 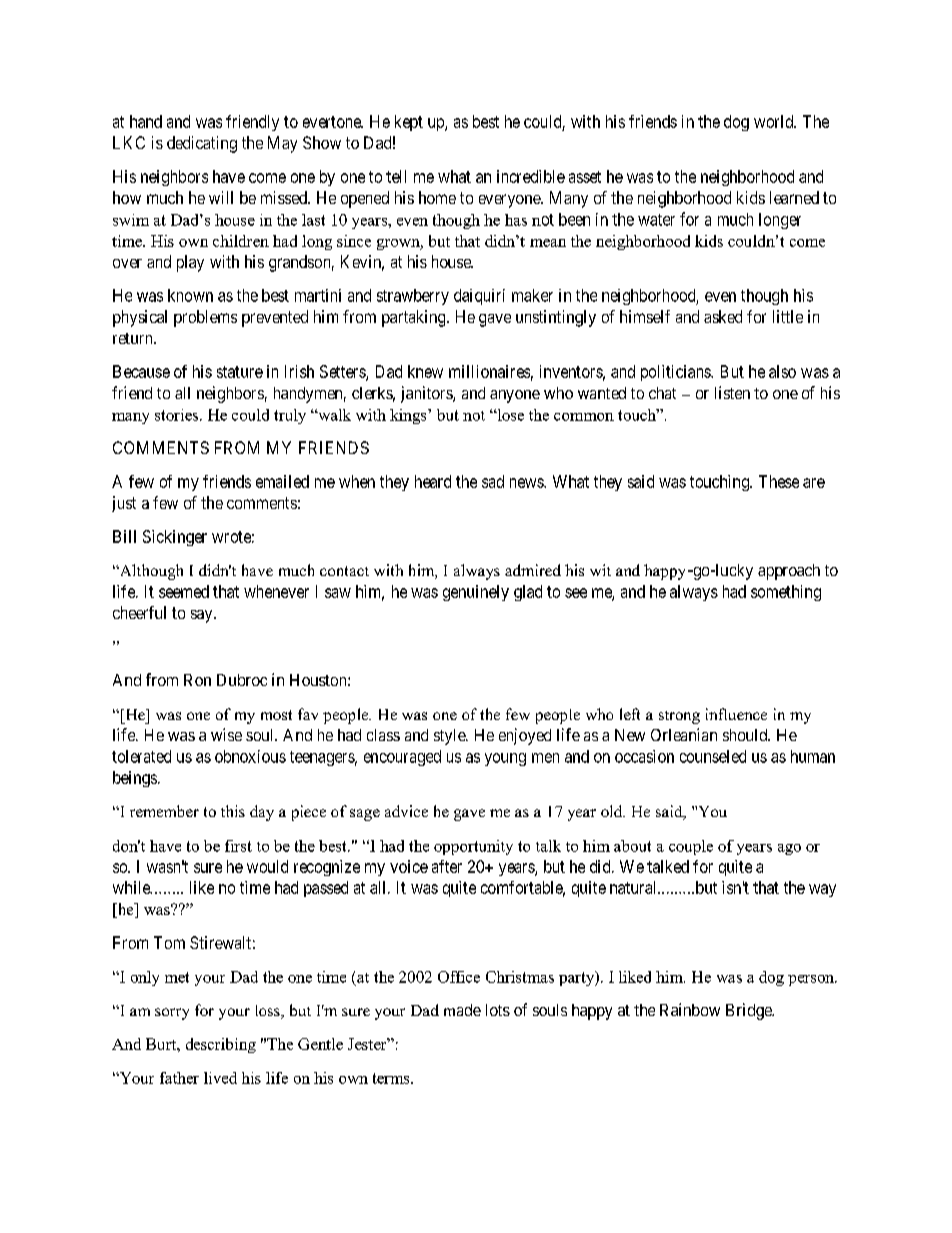 What do you see at coordinates (779, 481) in the image?
I see `These` at bounding box center [779, 481].
